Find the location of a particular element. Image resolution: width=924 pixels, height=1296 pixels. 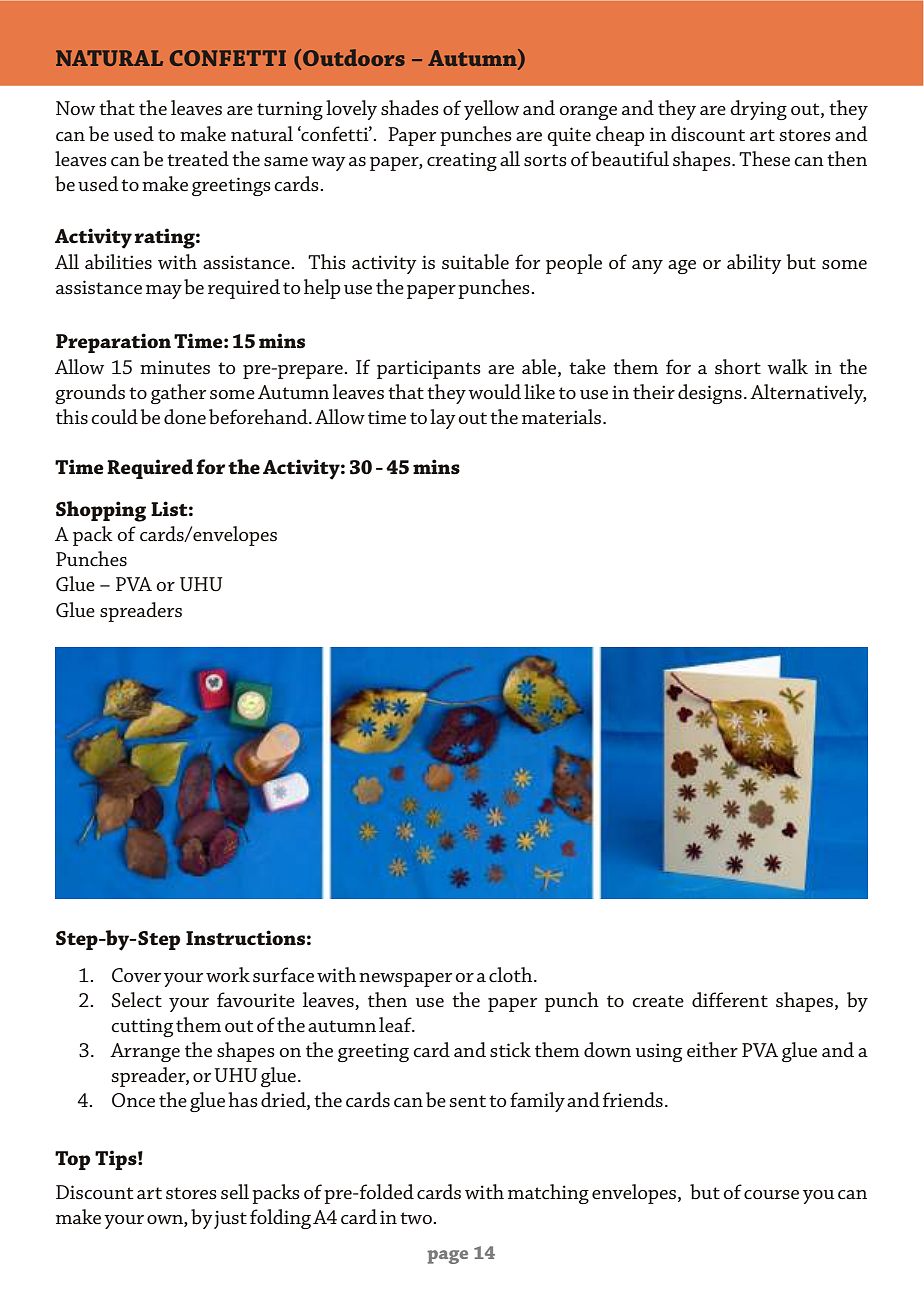

designs is located at coordinates (710, 394).
